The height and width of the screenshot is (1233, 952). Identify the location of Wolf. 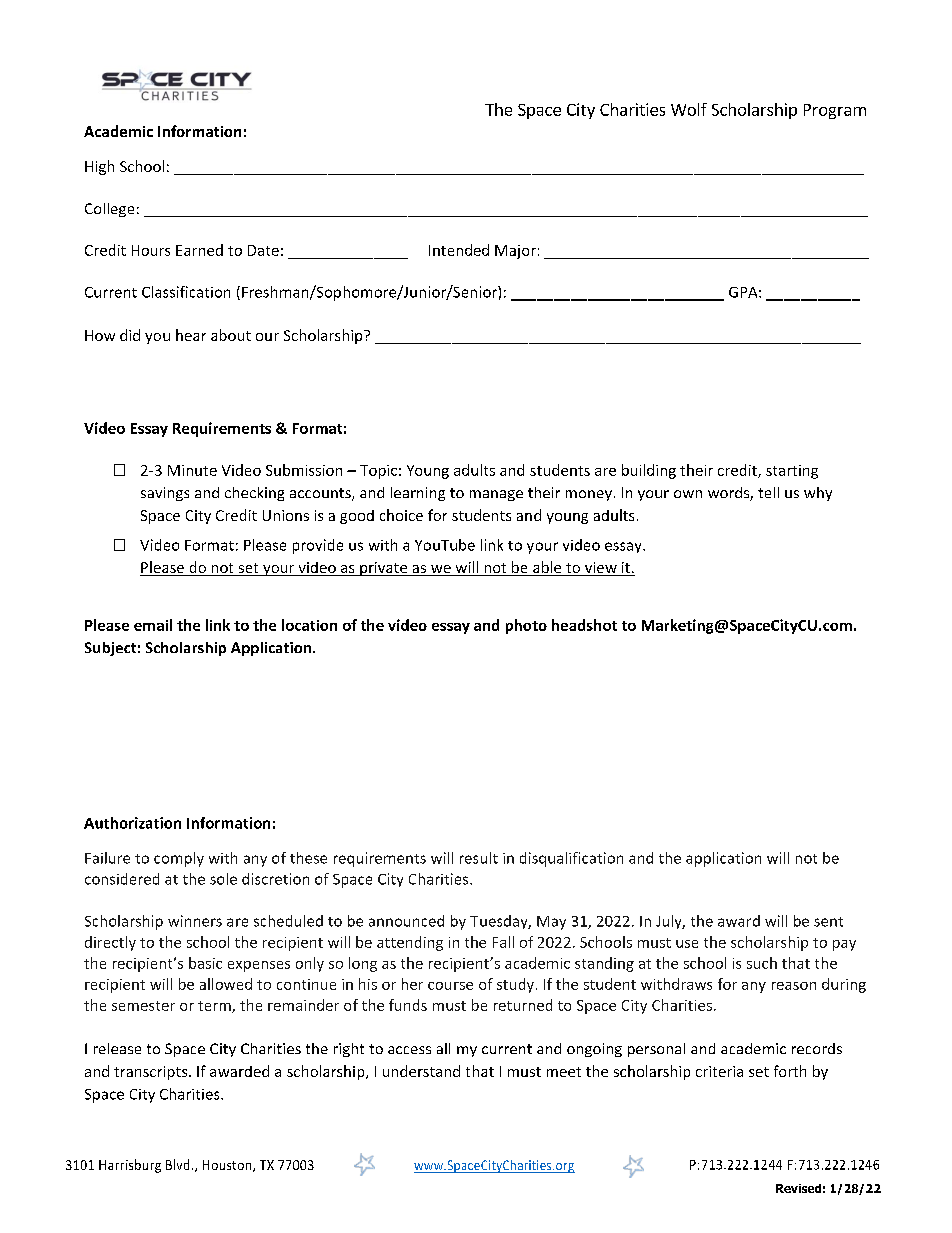
(689, 109).
